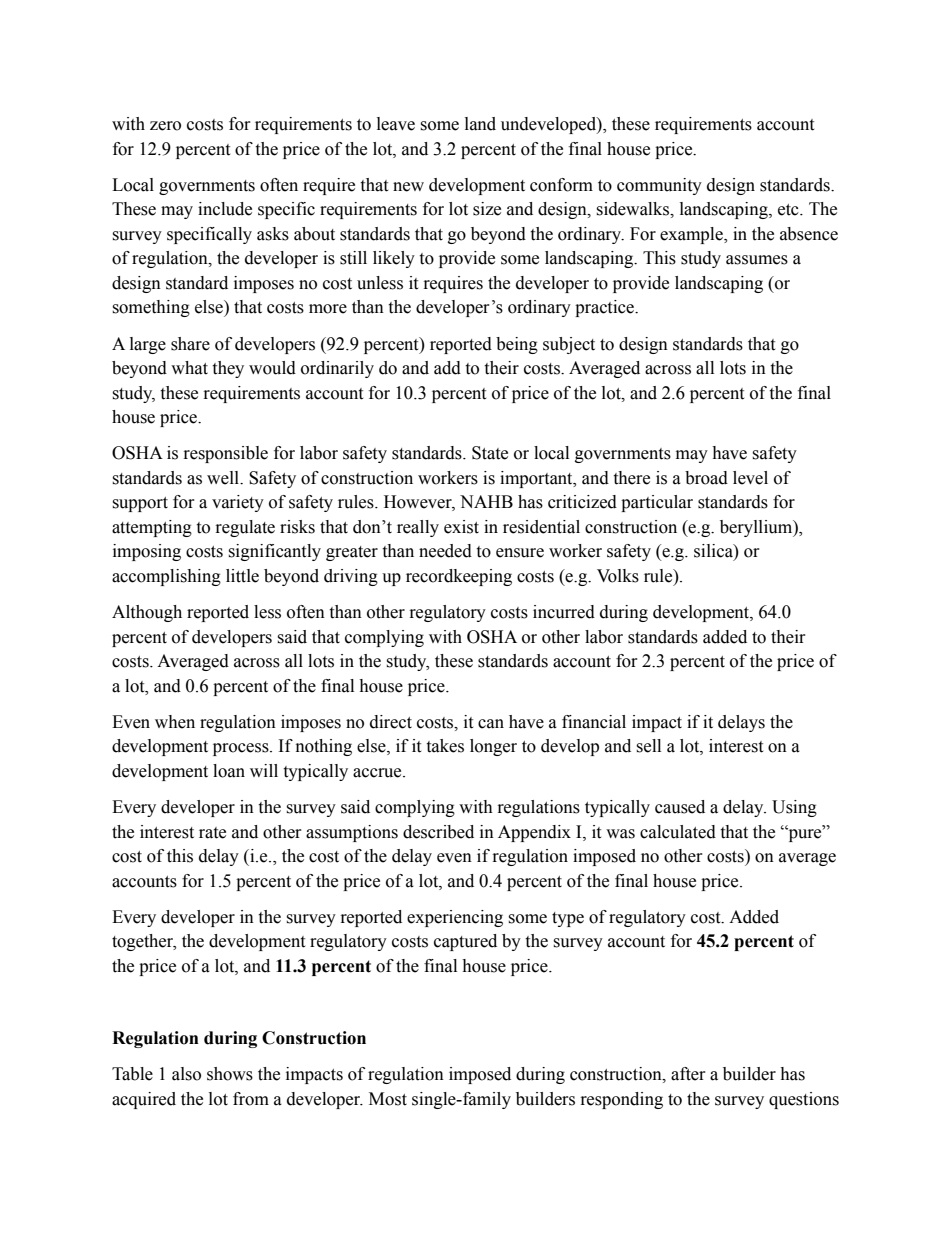  Describe the element at coordinates (564, 612) in the document. I see `incurred` at that location.
